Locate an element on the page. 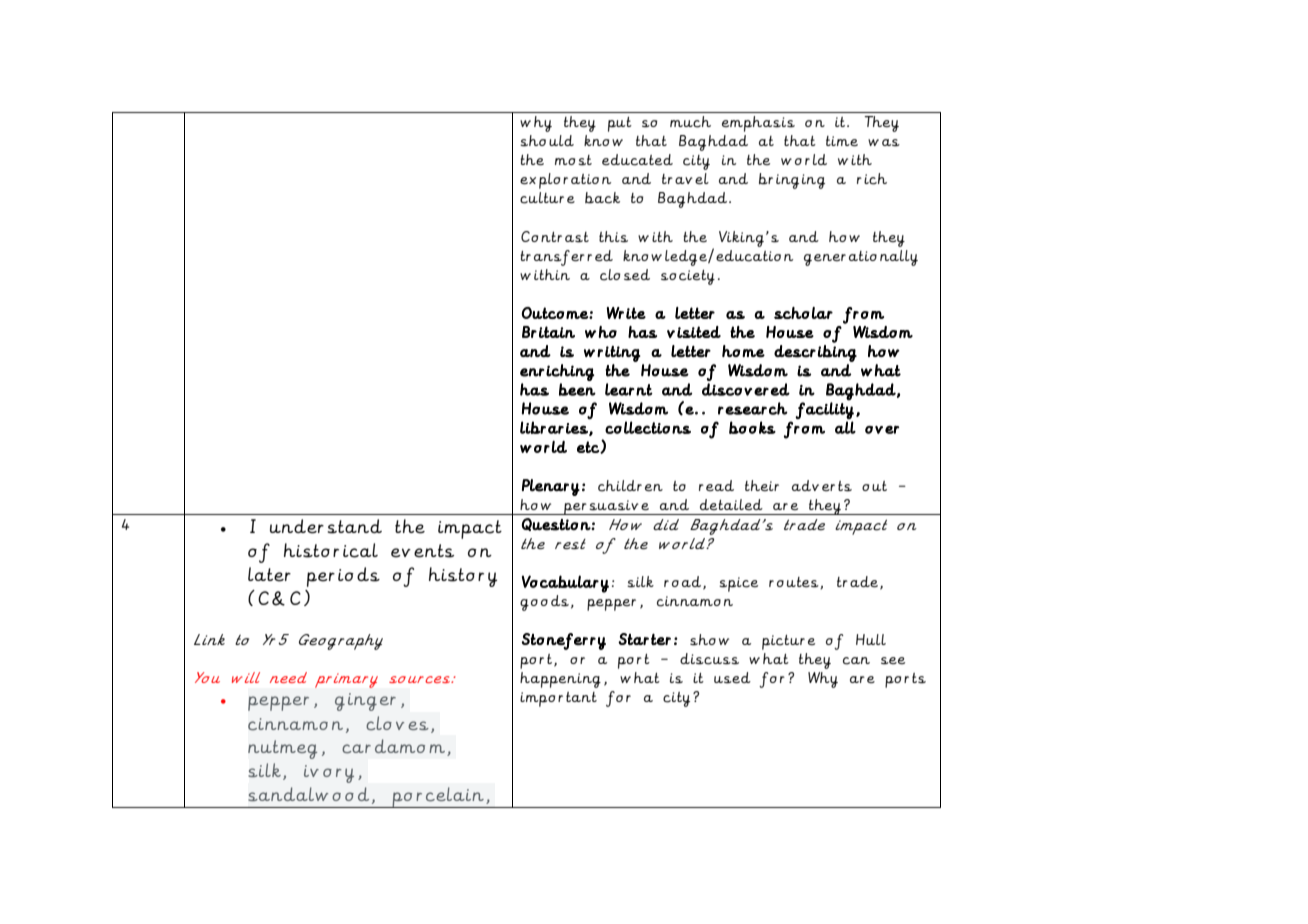 This image has height=924, width=1308. periods is located at coordinates (343, 577).
